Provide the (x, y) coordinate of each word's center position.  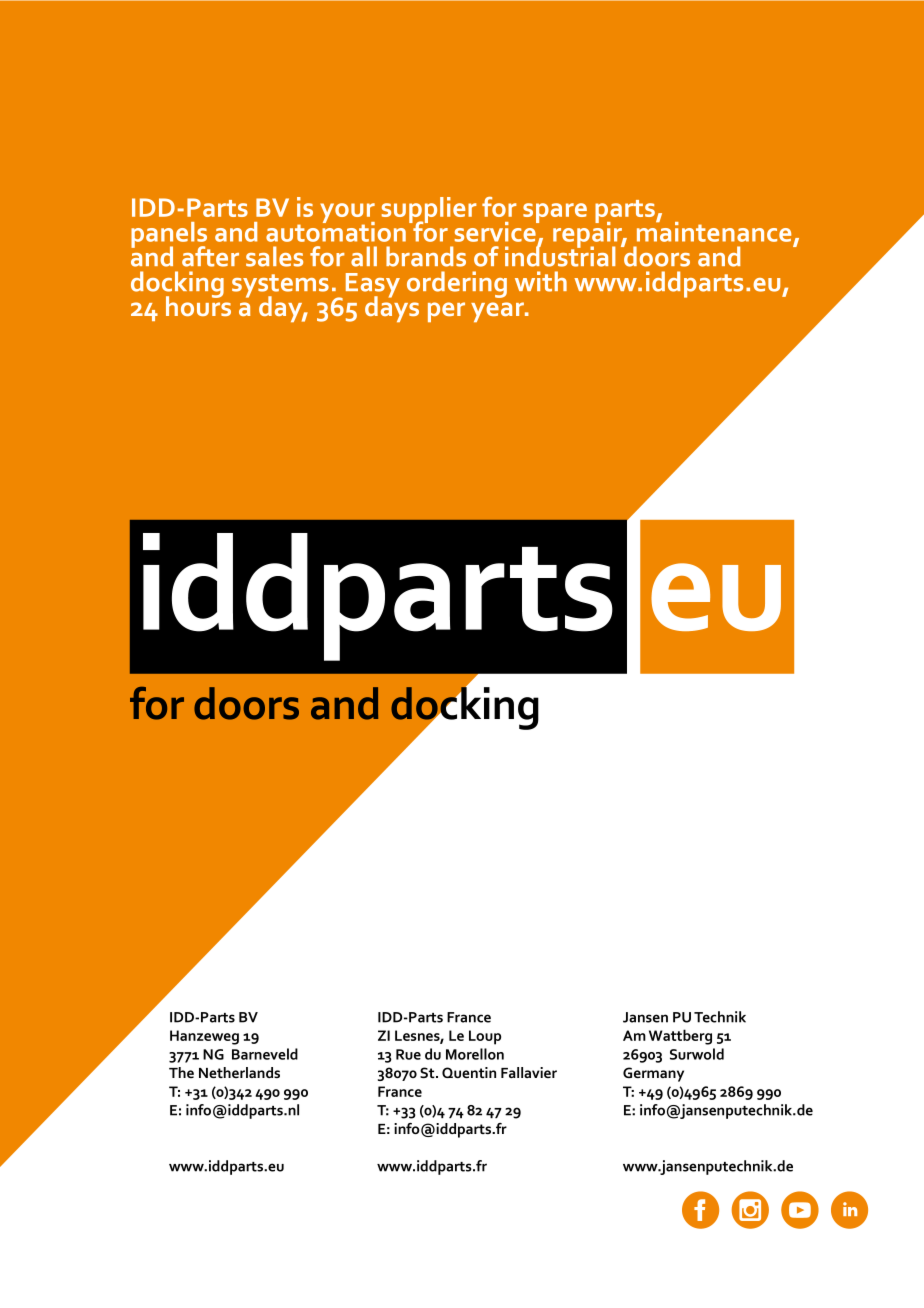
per (446, 312)
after (210, 256)
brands (426, 256)
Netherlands (239, 1072)
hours (198, 305)
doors (656, 255)
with (541, 281)
